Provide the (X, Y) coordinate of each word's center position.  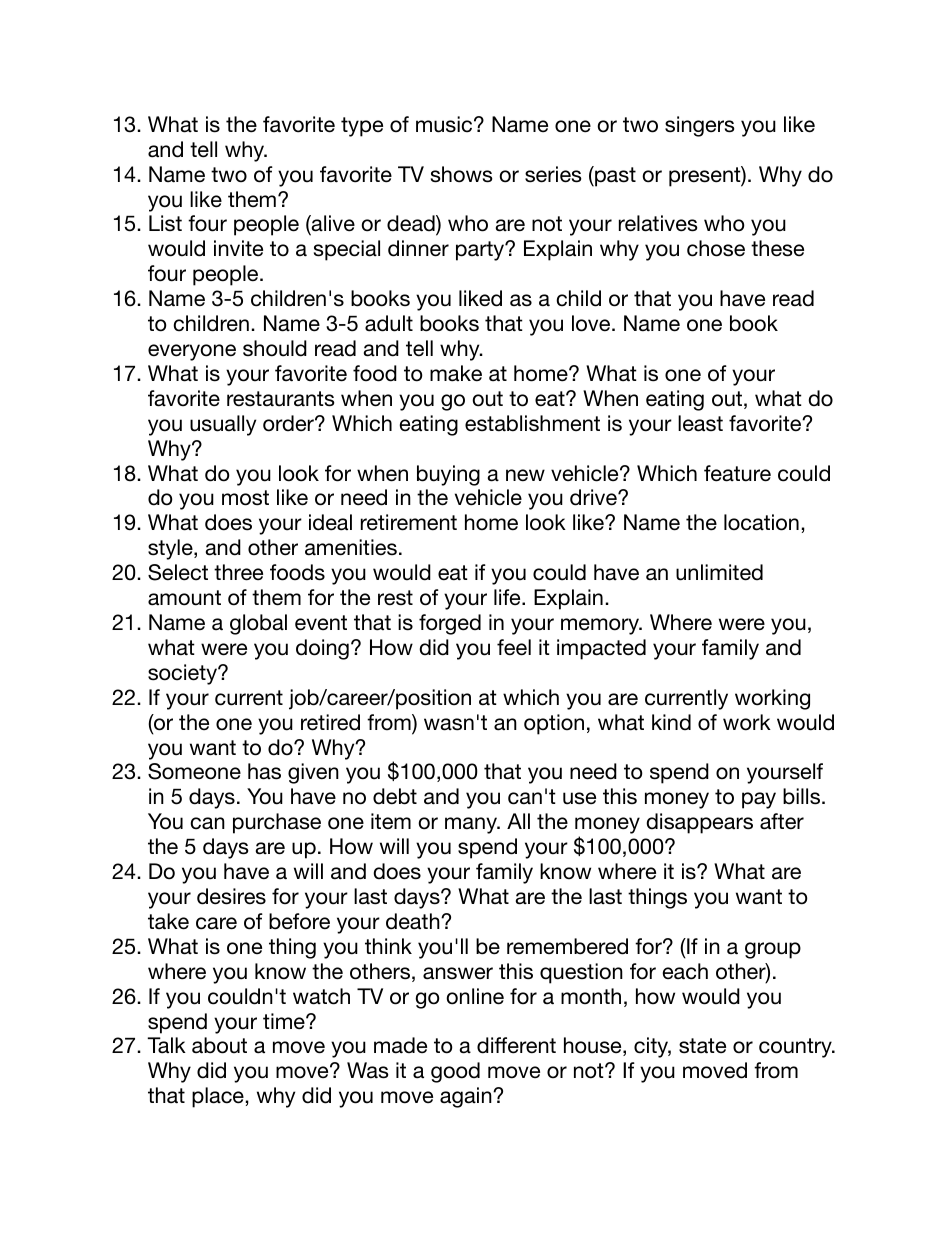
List (165, 223)
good (455, 1072)
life (508, 597)
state (702, 1046)
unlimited (719, 572)
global (258, 624)
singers (700, 126)
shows (462, 174)
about (219, 1045)
